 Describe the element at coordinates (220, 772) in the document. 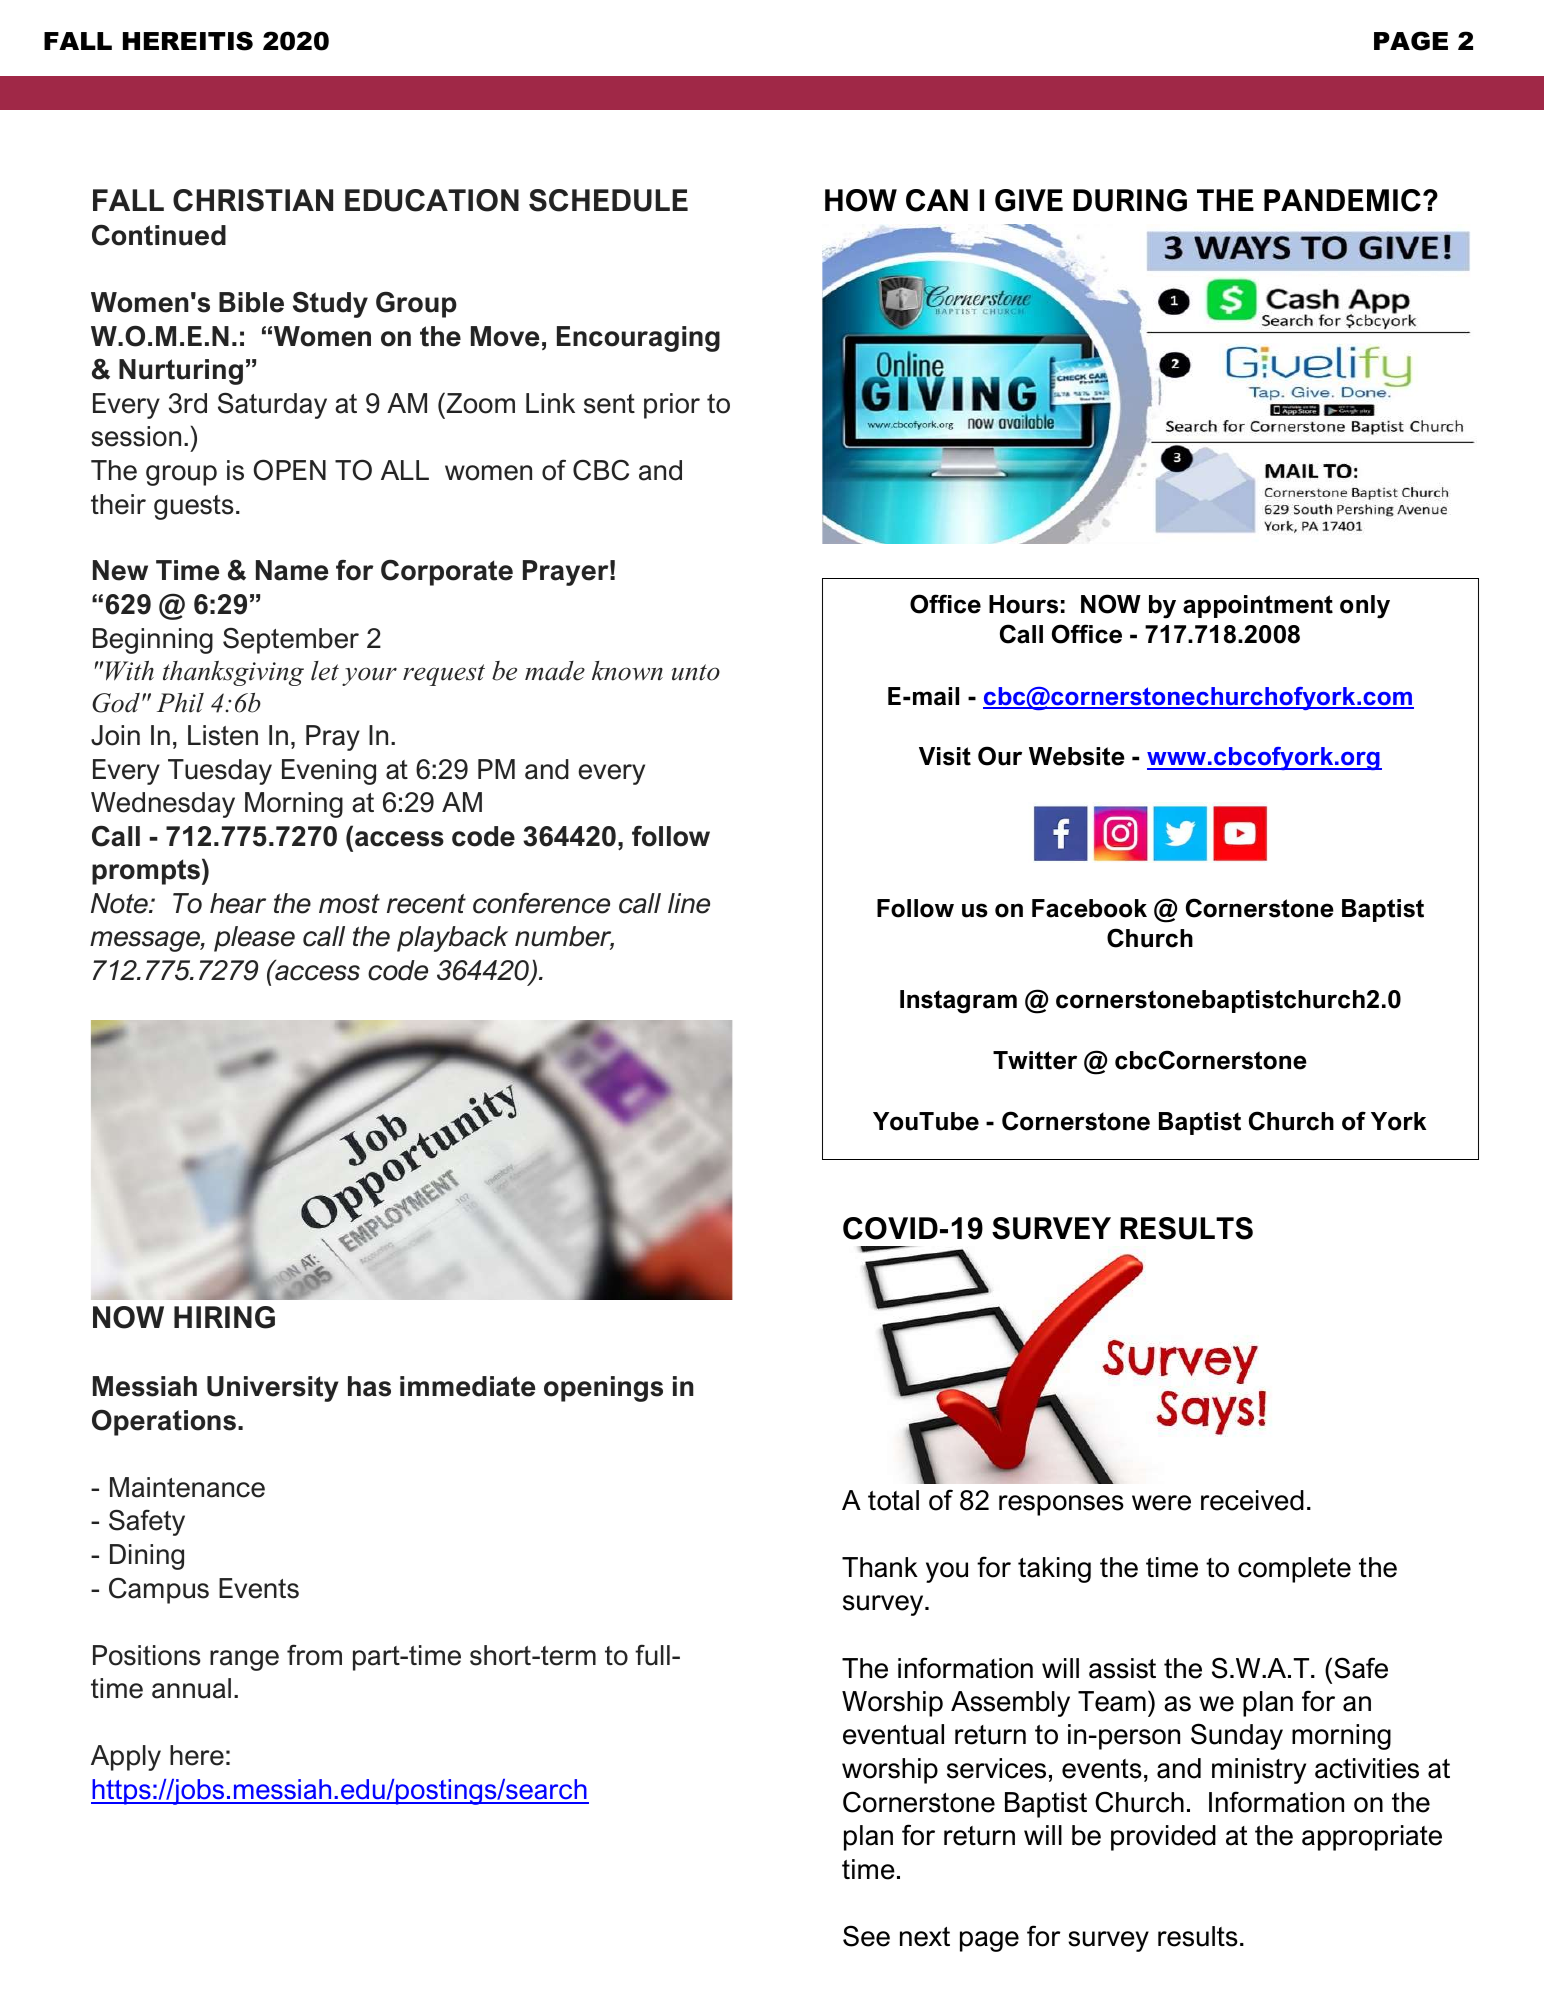

I see `Tuesday` at that location.
